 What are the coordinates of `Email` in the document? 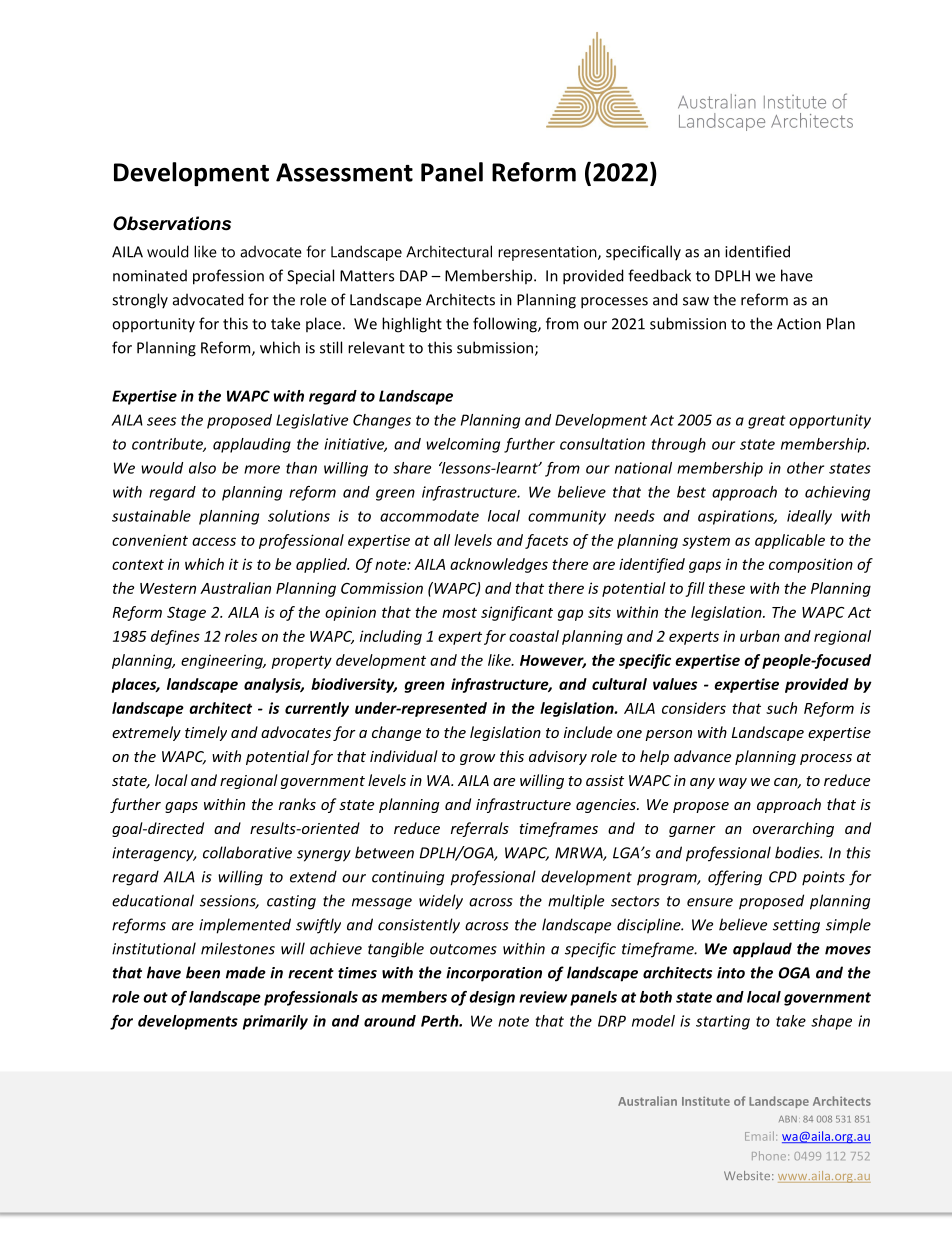 It's located at (759, 1136).
